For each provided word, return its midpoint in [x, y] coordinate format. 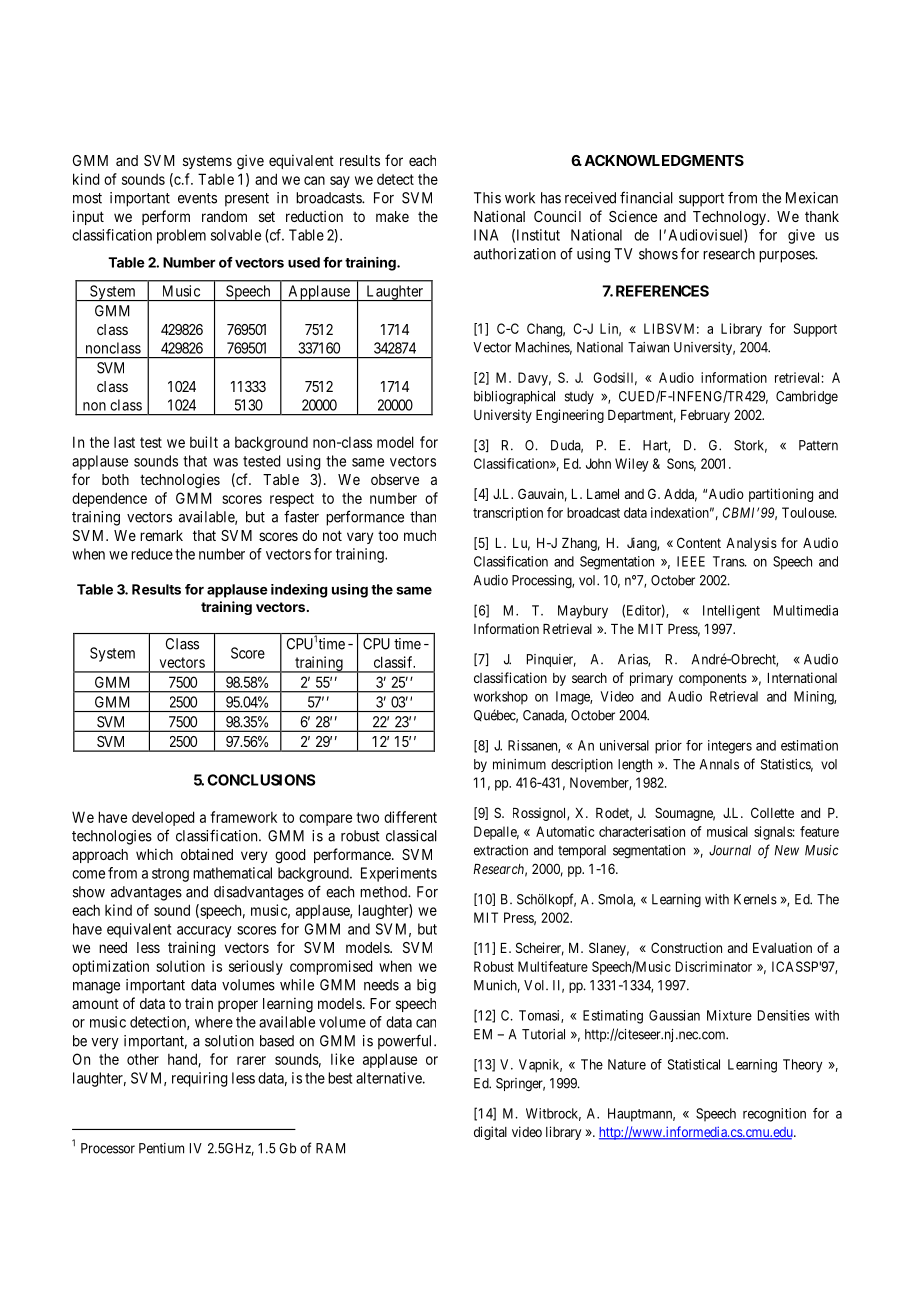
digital [490, 1133]
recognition [774, 1115]
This [487, 198]
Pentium [161, 1148]
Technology [730, 218]
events [197, 198]
